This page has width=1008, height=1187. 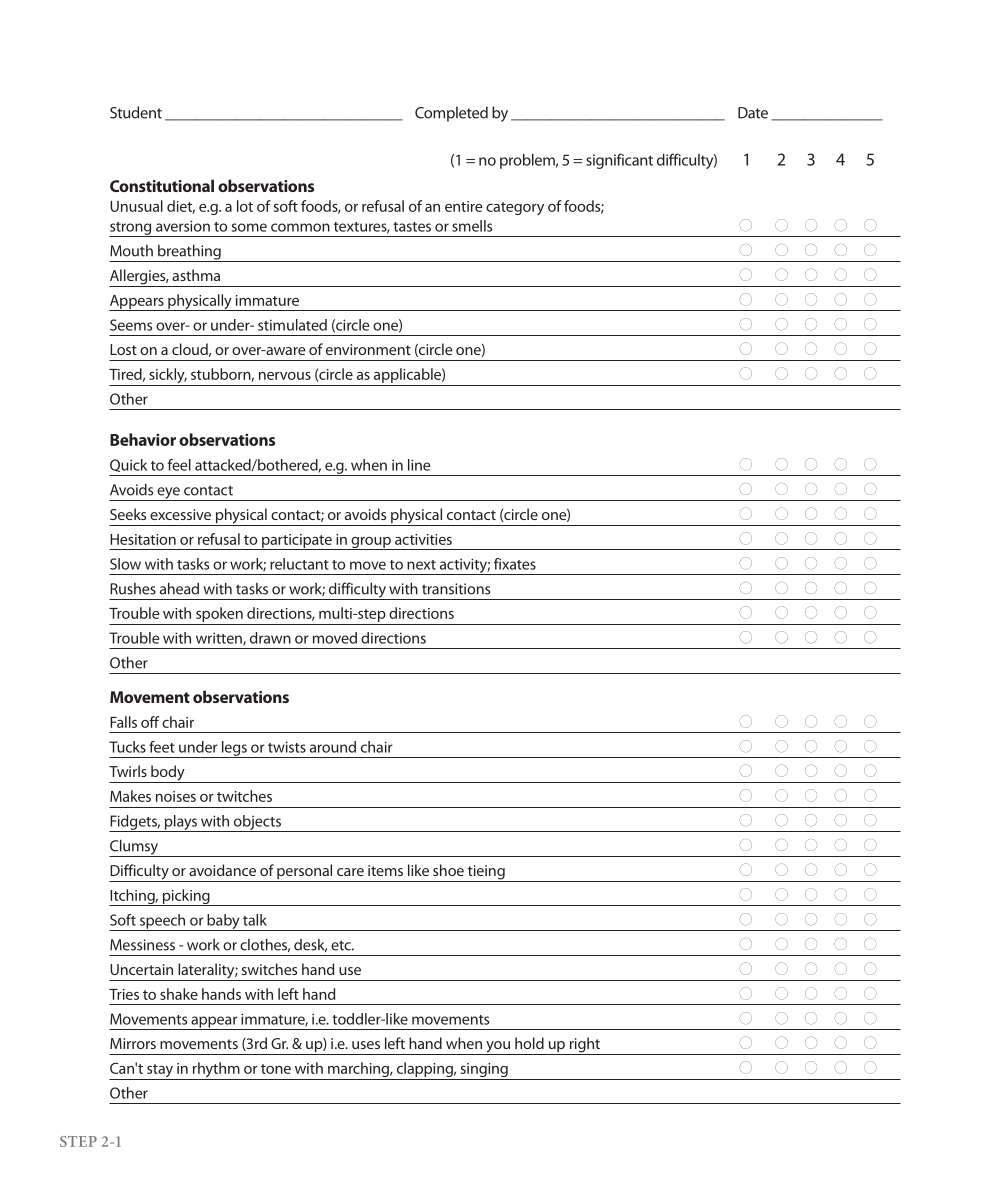 What do you see at coordinates (180, 514) in the page?
I see `excessive` at bounding box center [180, 514].
